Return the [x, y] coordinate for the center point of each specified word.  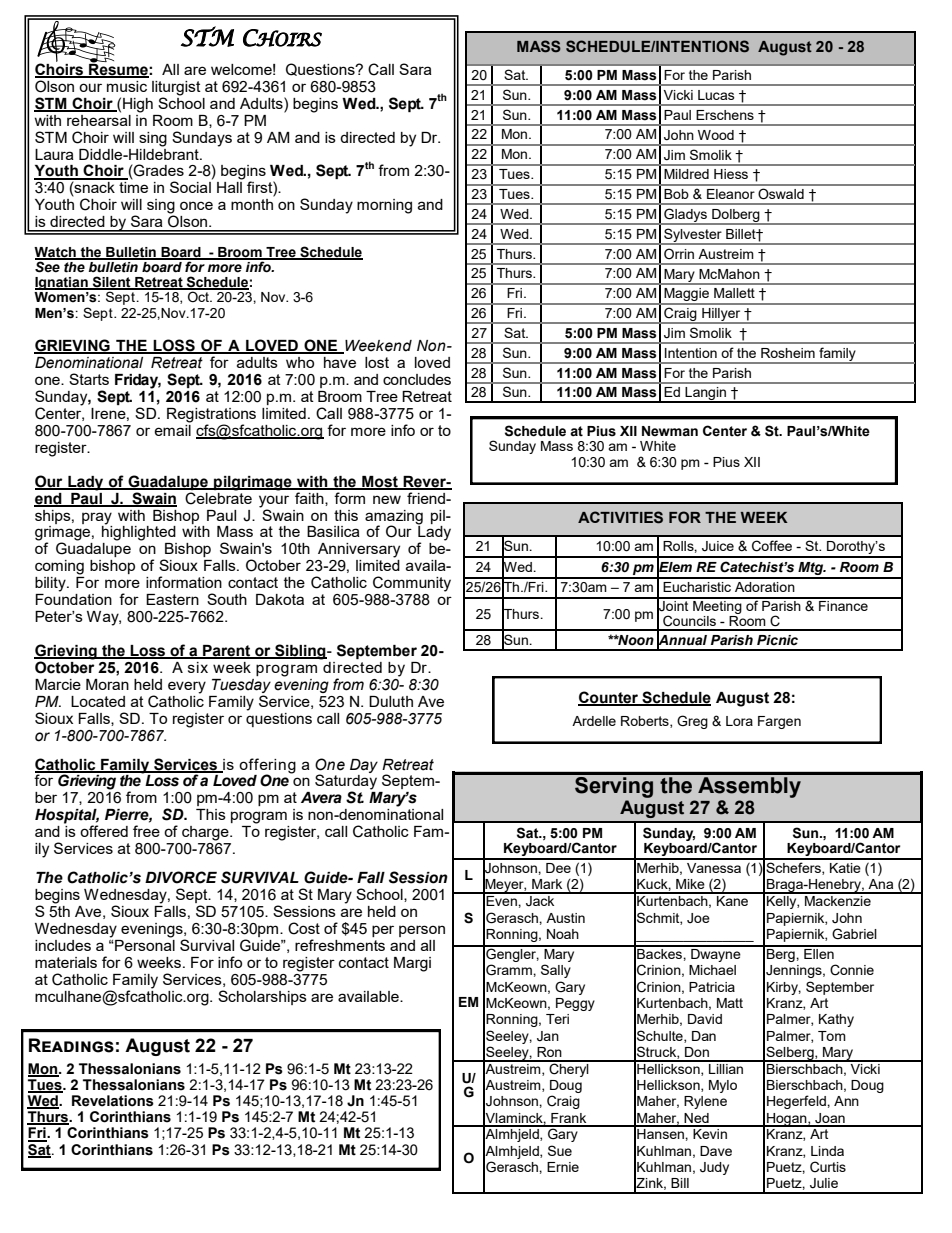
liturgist [176, 88]
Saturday [346, 782]
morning [384, 206]
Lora [739, 721]
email [172, 429]
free [146, 831]
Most [380, 482]
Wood [716, 135]
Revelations [113, 1101]
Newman [670, 431]
